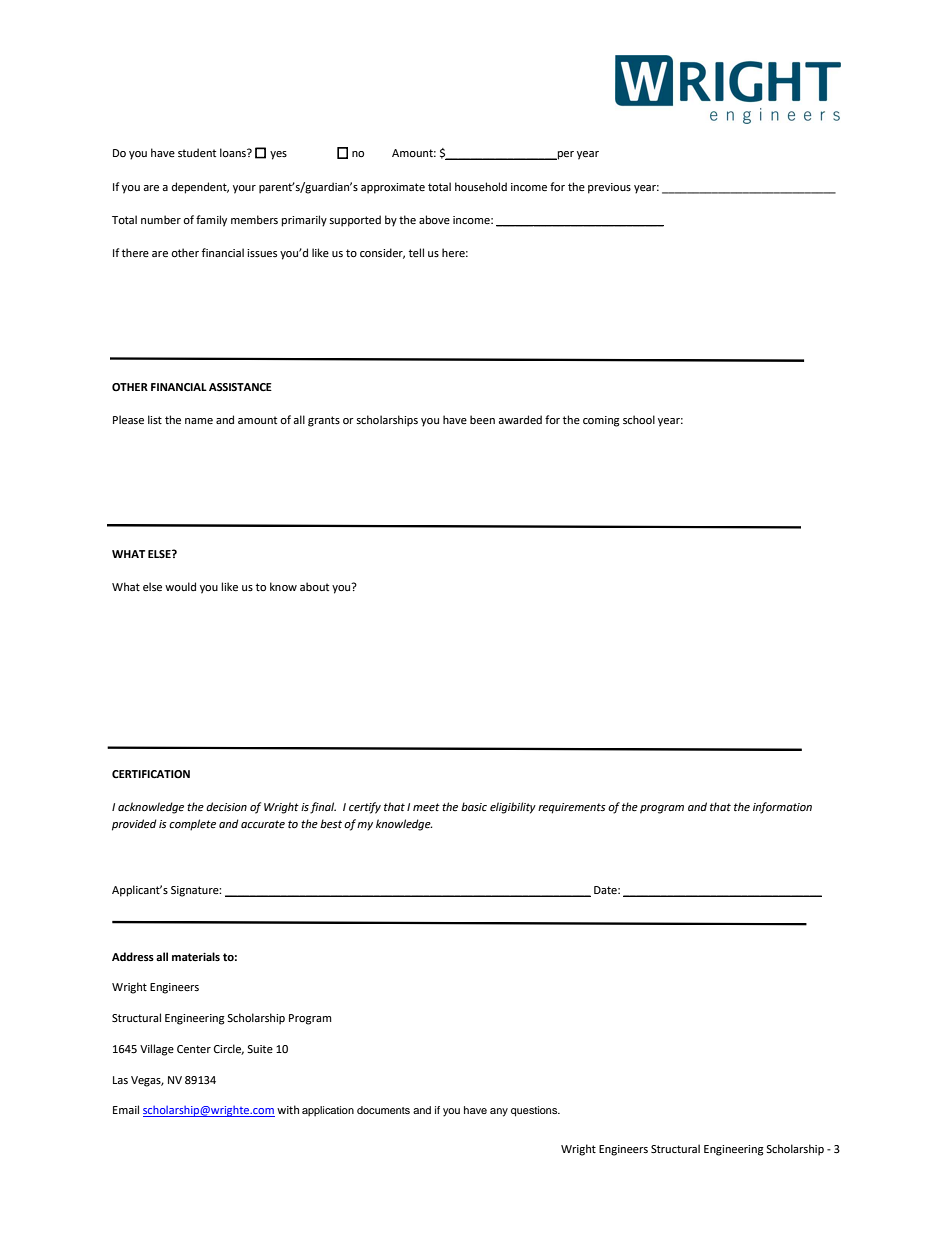  I want to click on materials, so click(196, 957).
